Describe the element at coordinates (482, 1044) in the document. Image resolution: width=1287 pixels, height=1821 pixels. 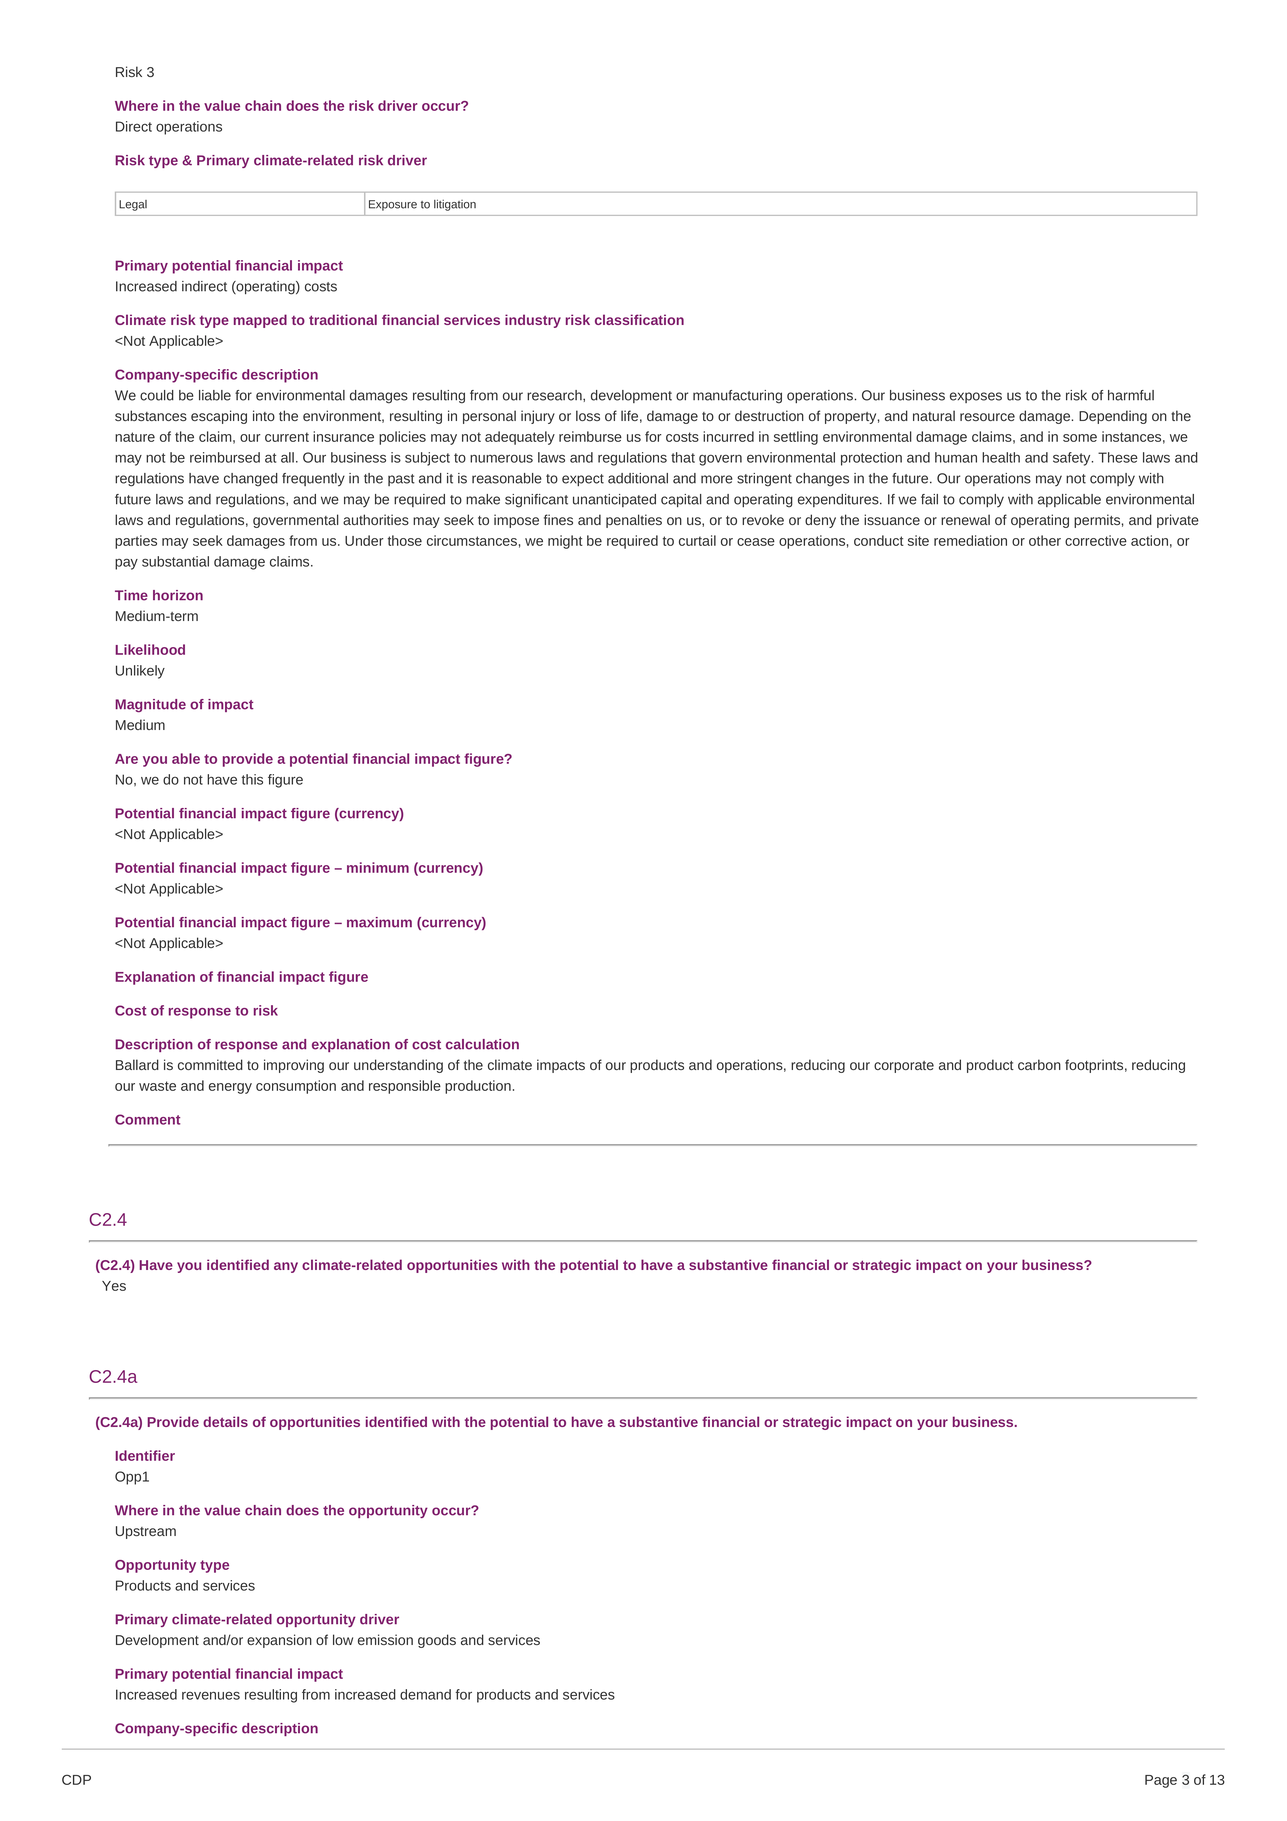
I see `calculation` at that location.
